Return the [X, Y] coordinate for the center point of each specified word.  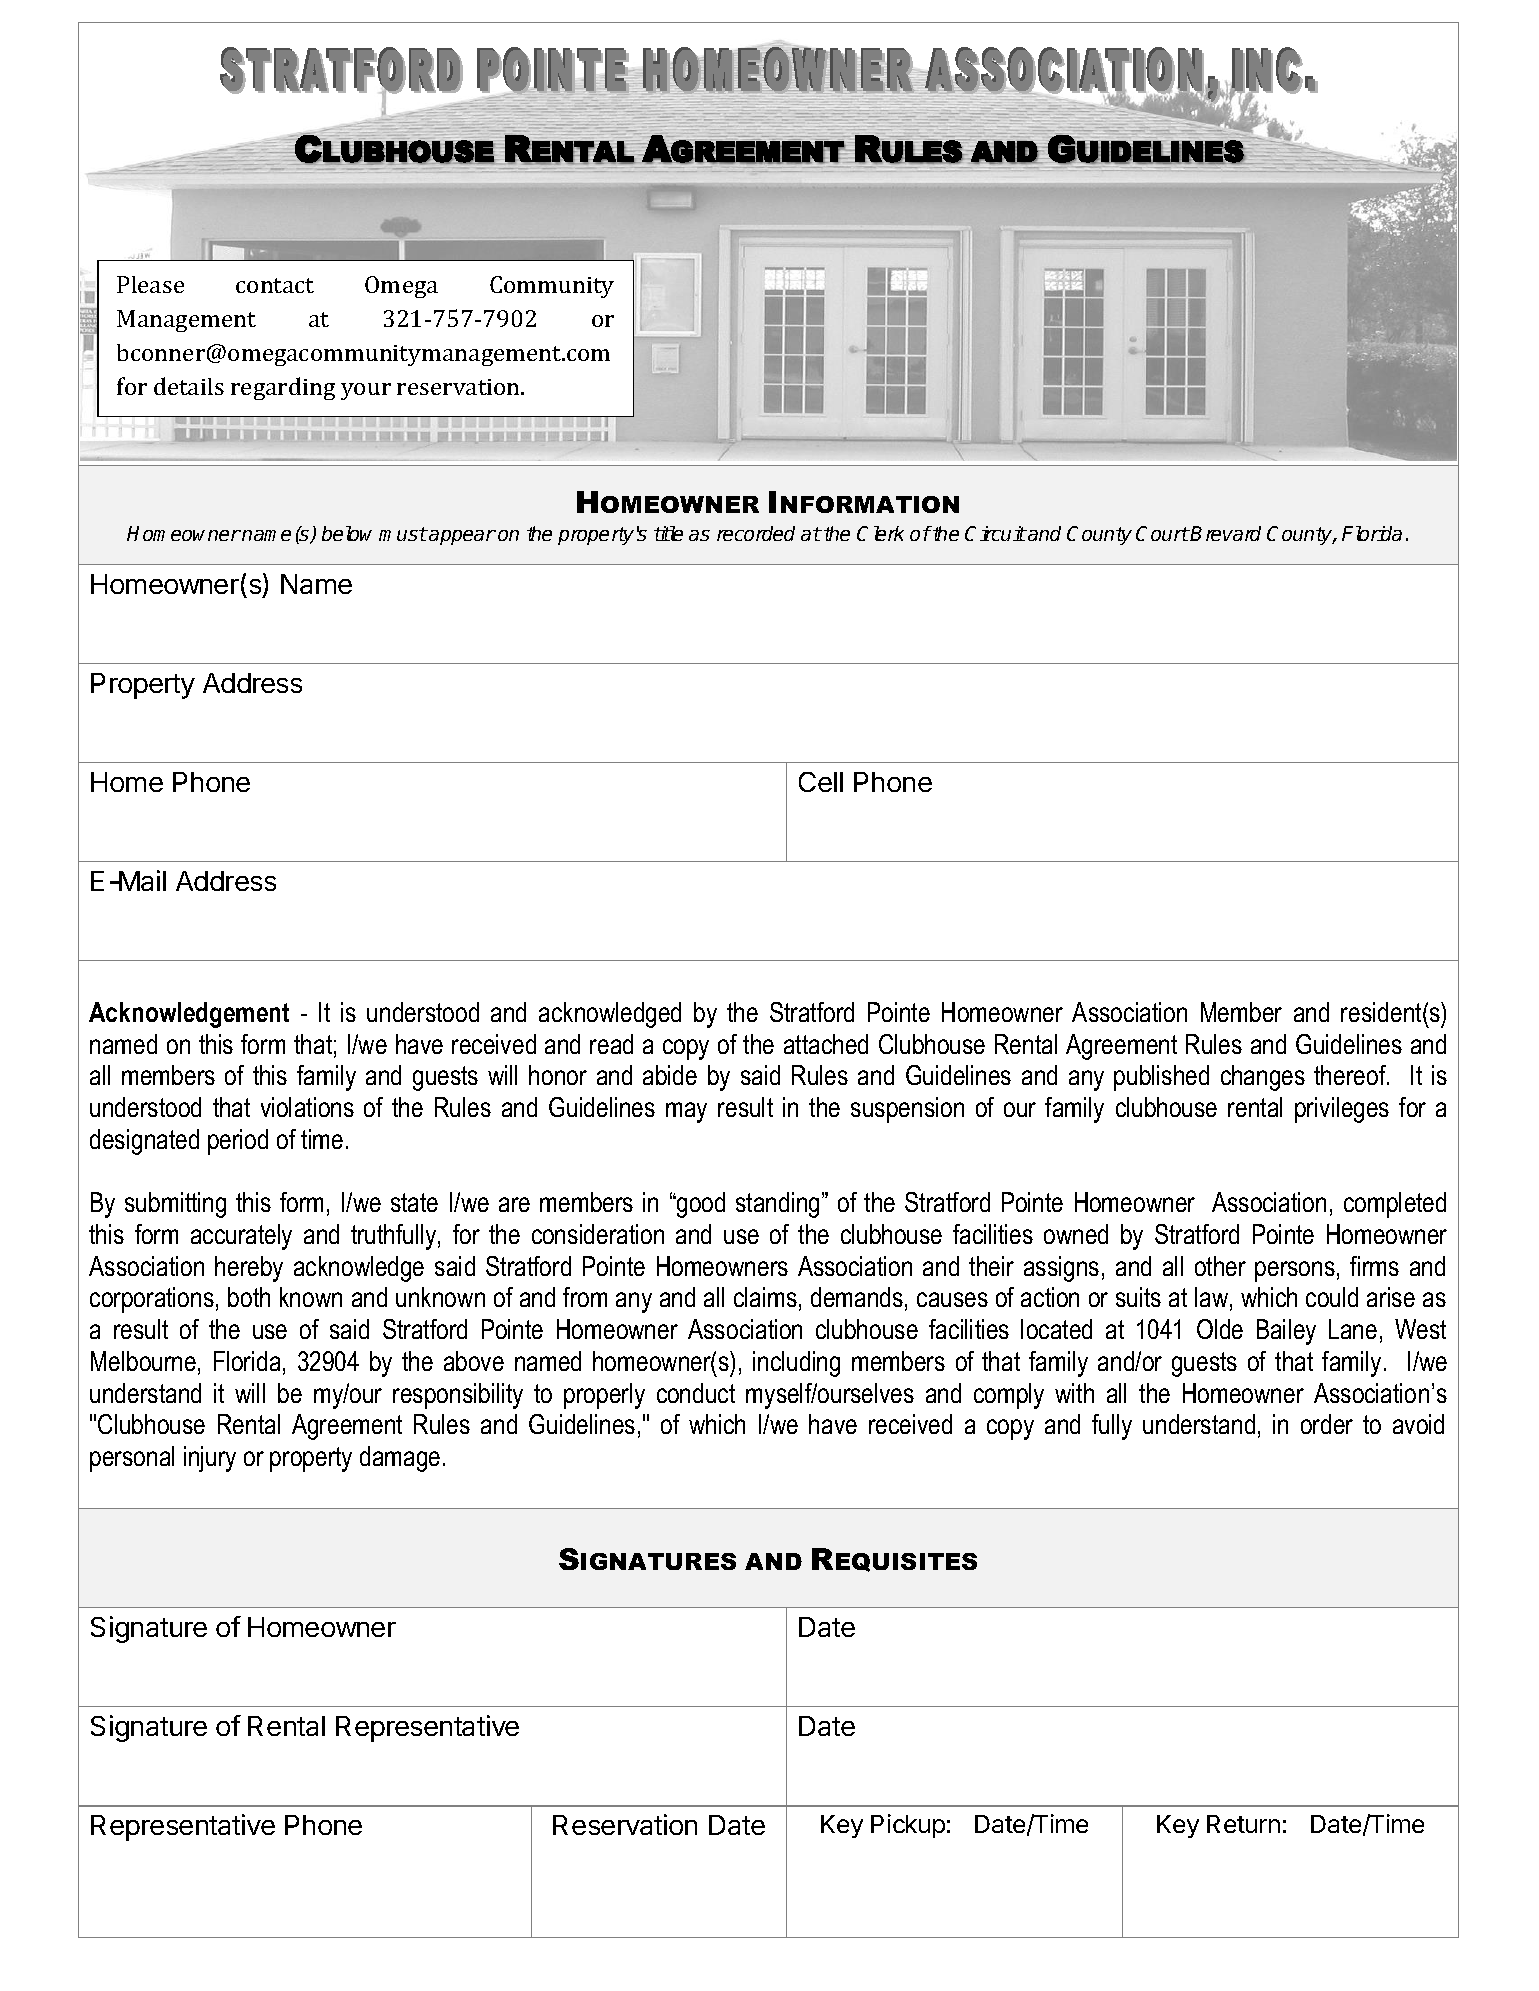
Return [1243, 1824]
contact [275, 285]
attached [826, 1044]
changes [1263, 1078]
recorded [756, 533]
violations [307, 1107]
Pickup [908, 1826]
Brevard [1225, 533]
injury [210, 1459]
